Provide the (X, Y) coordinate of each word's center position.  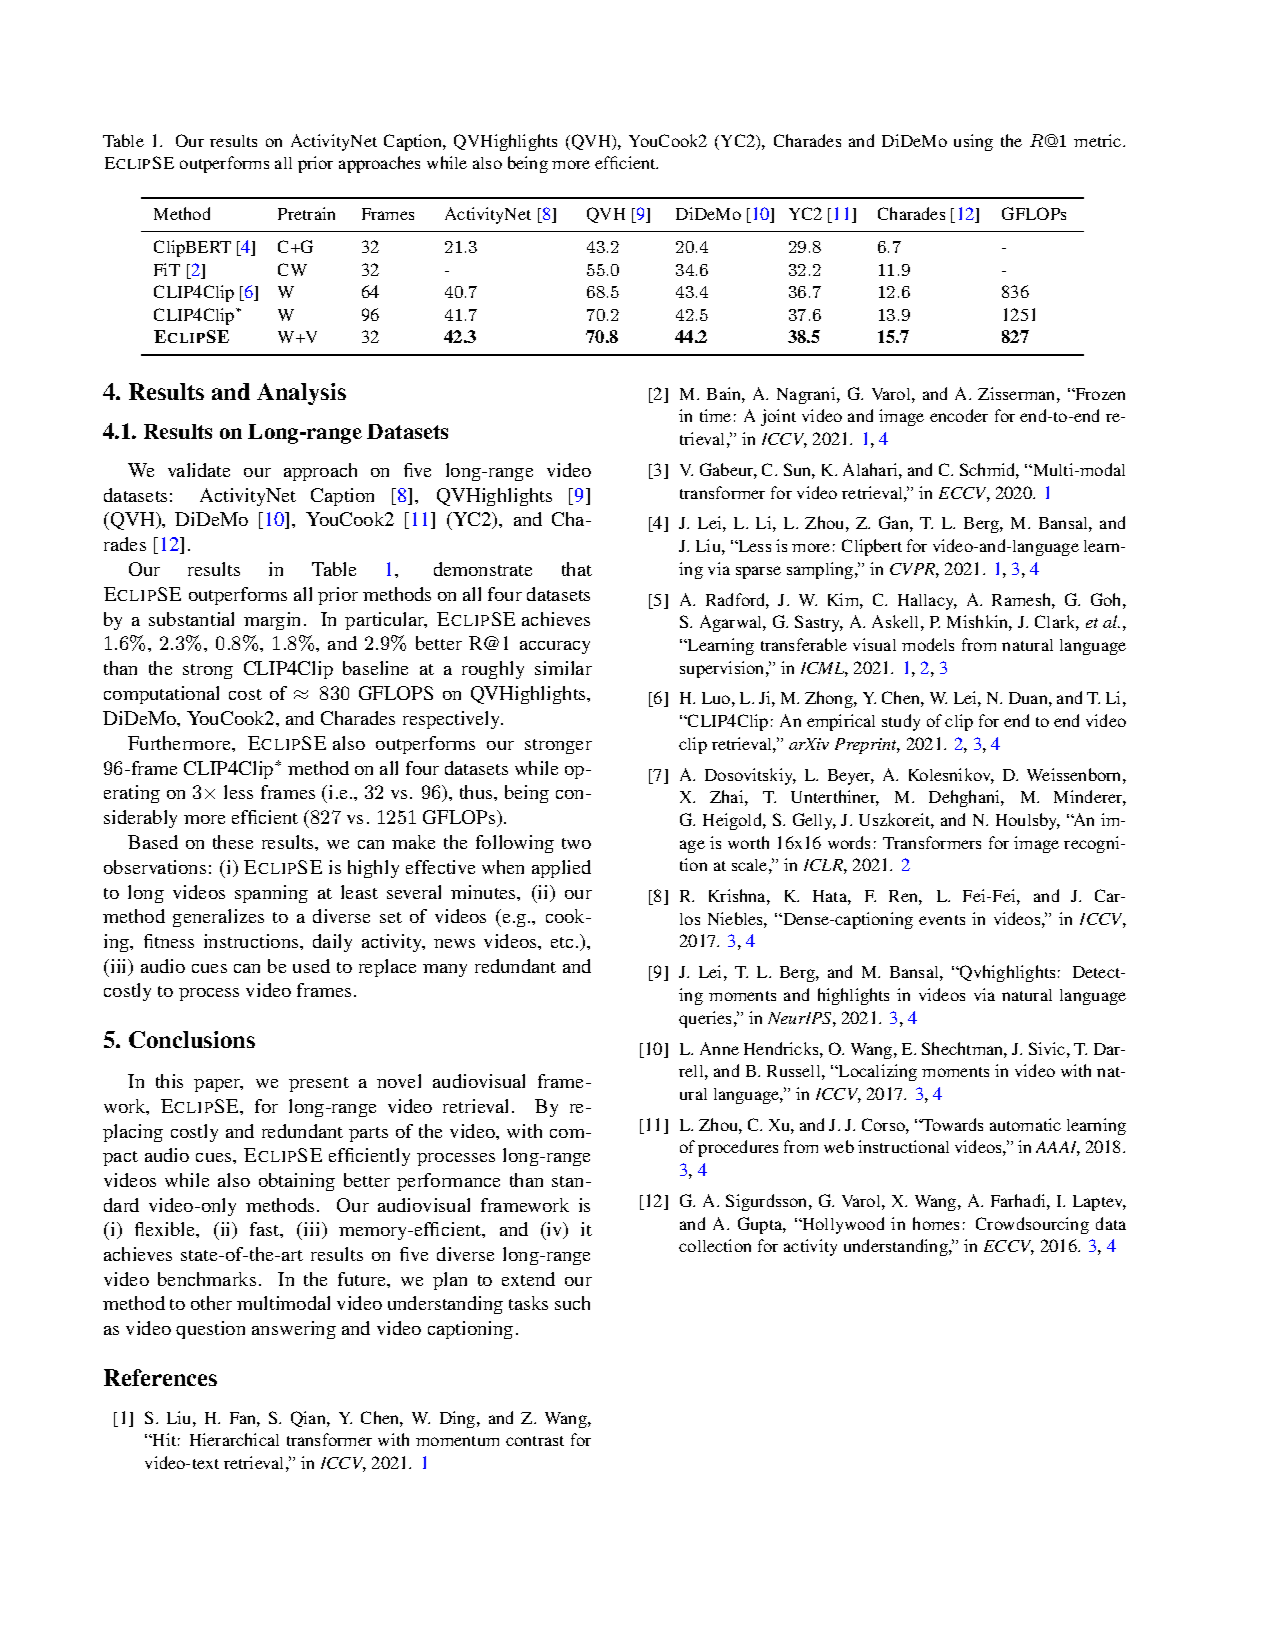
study (901, 722)
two (576, 843)
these (233, 842)
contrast (535, 1441)
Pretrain (306, 213)
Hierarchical (234, 1439)
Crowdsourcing (1032, 1225)
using (973, 142)
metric (1099, 140)
